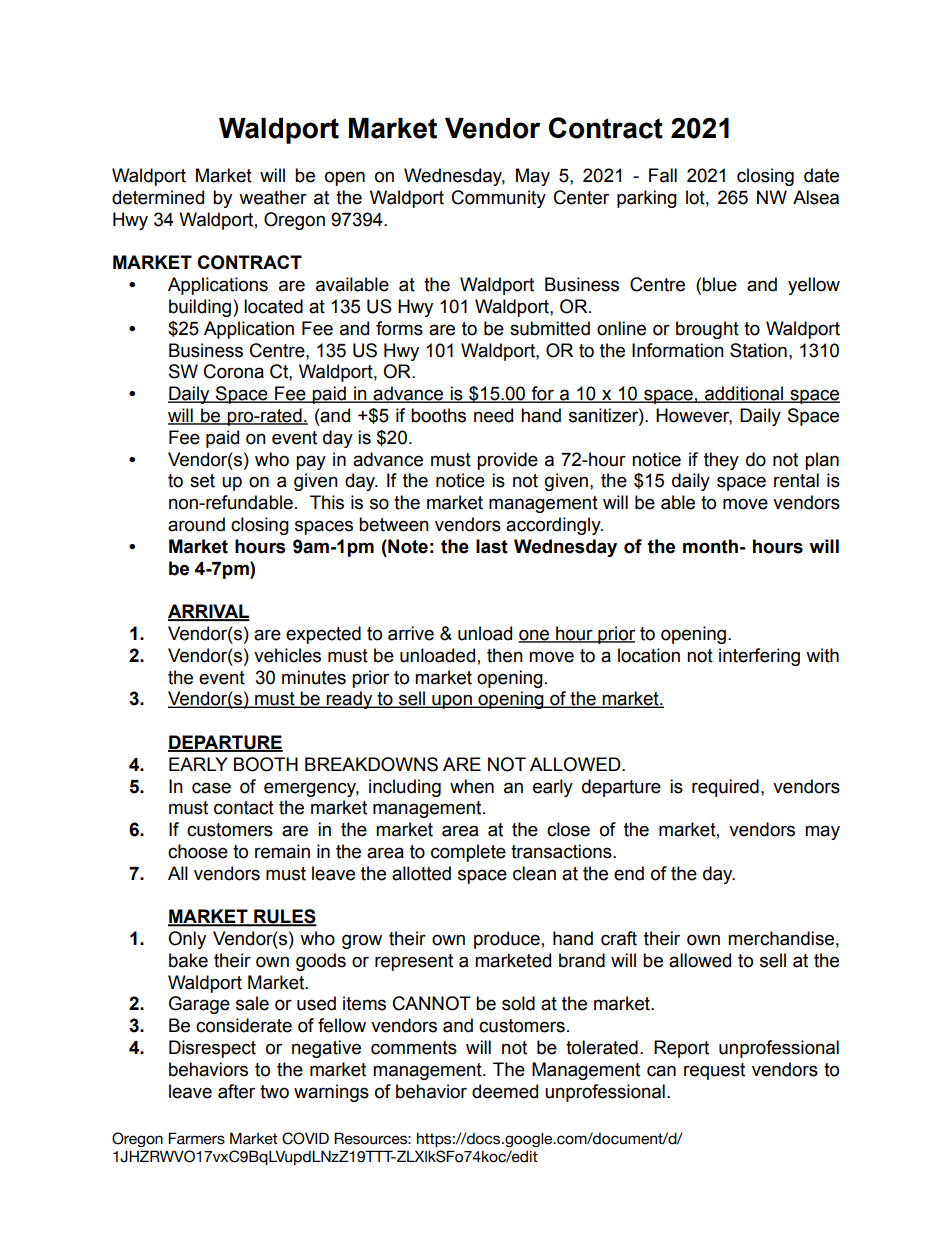 The height and width of the document is (1233, 952). I want to click on produce, so click(507, 940).
